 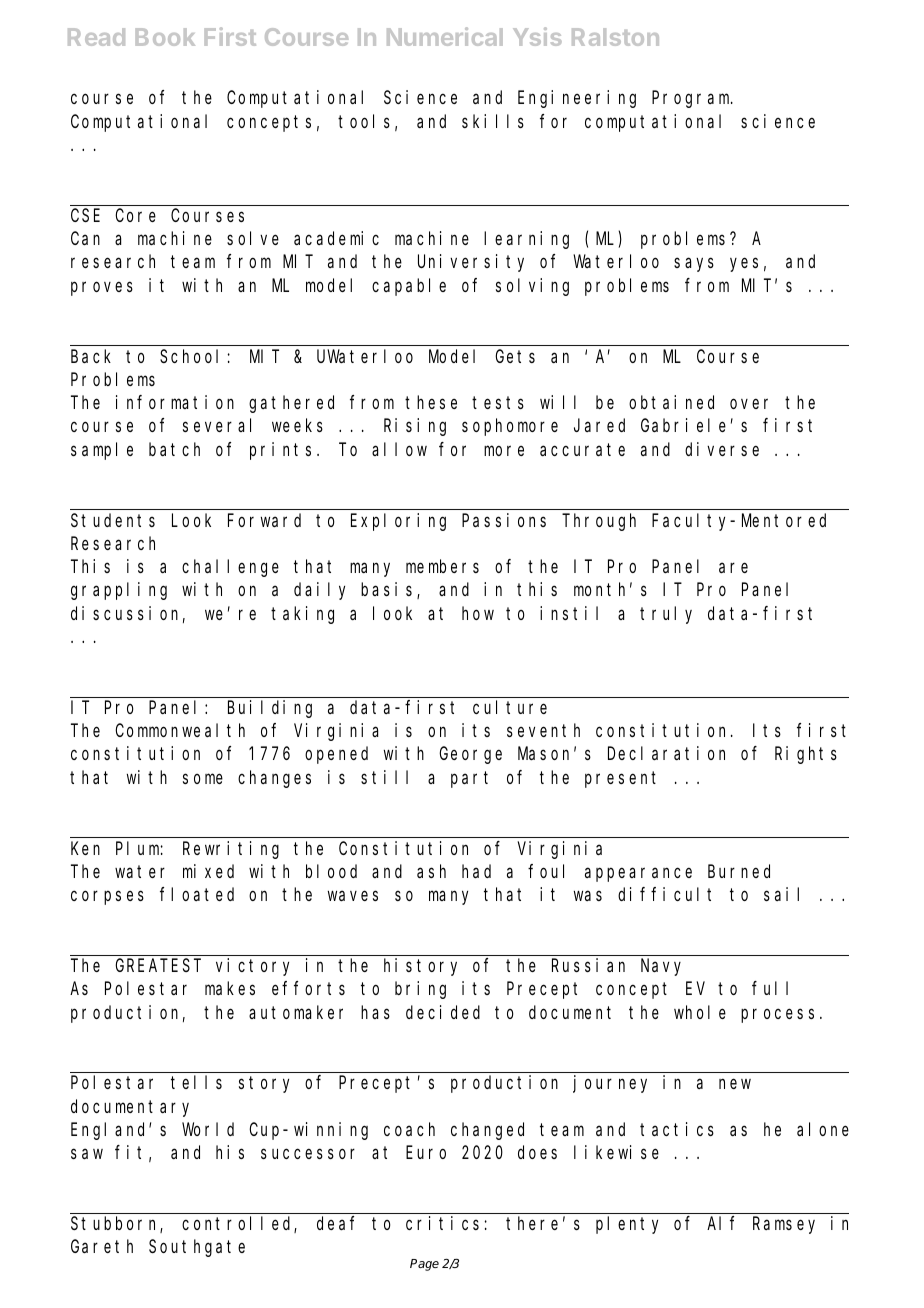 I want to click on Declaration, so click(x=666, y=753).
